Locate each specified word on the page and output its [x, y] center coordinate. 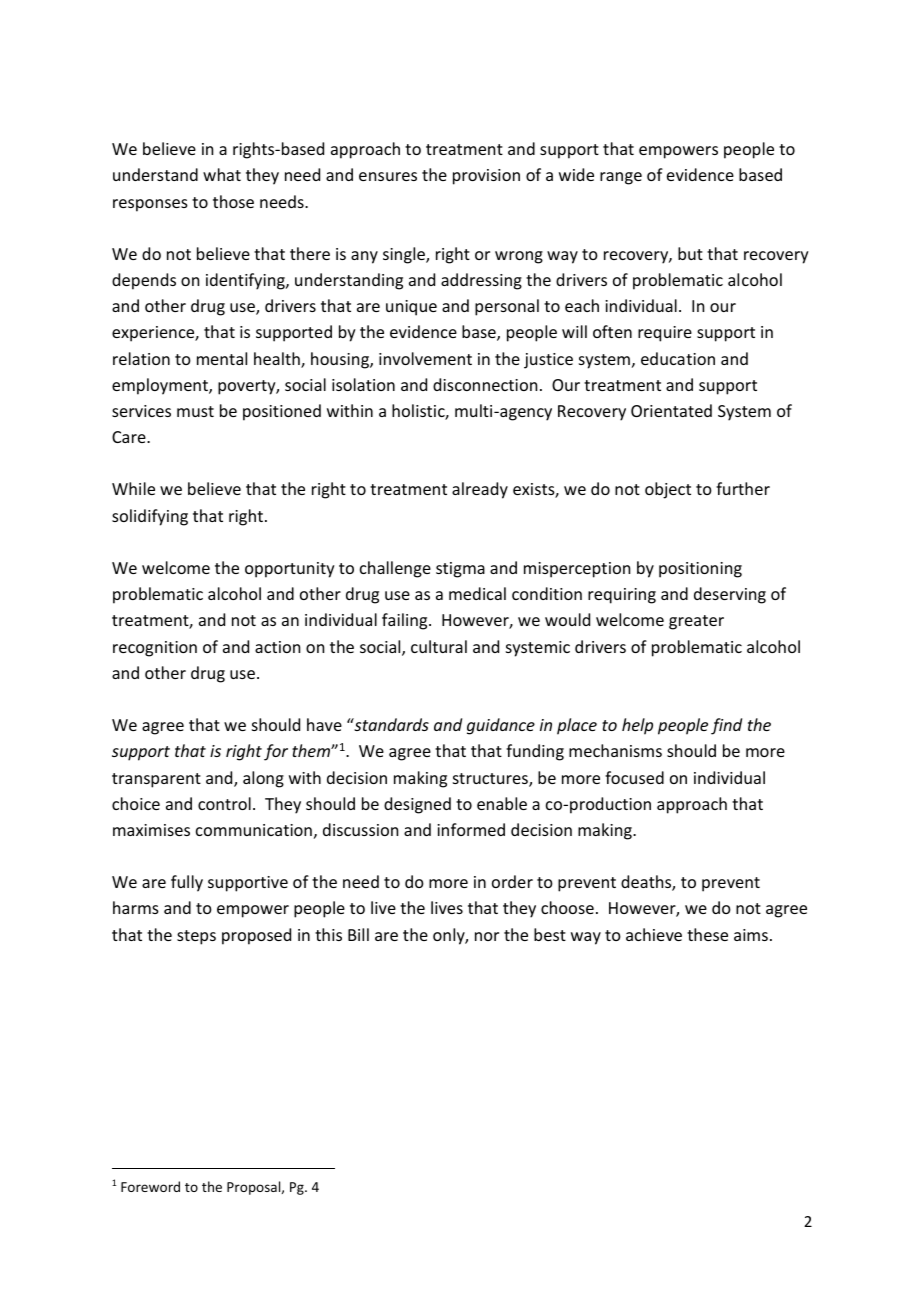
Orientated [671, 410]
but [690, 253]
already [480, 490]
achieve [654, 934]
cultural [439, 646]
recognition [155, 649]
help [637, 726]
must [195, 411]
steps [196, 937]
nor [487, 936]
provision [486, 177]
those [233, 201]
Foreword [150, 1186]
